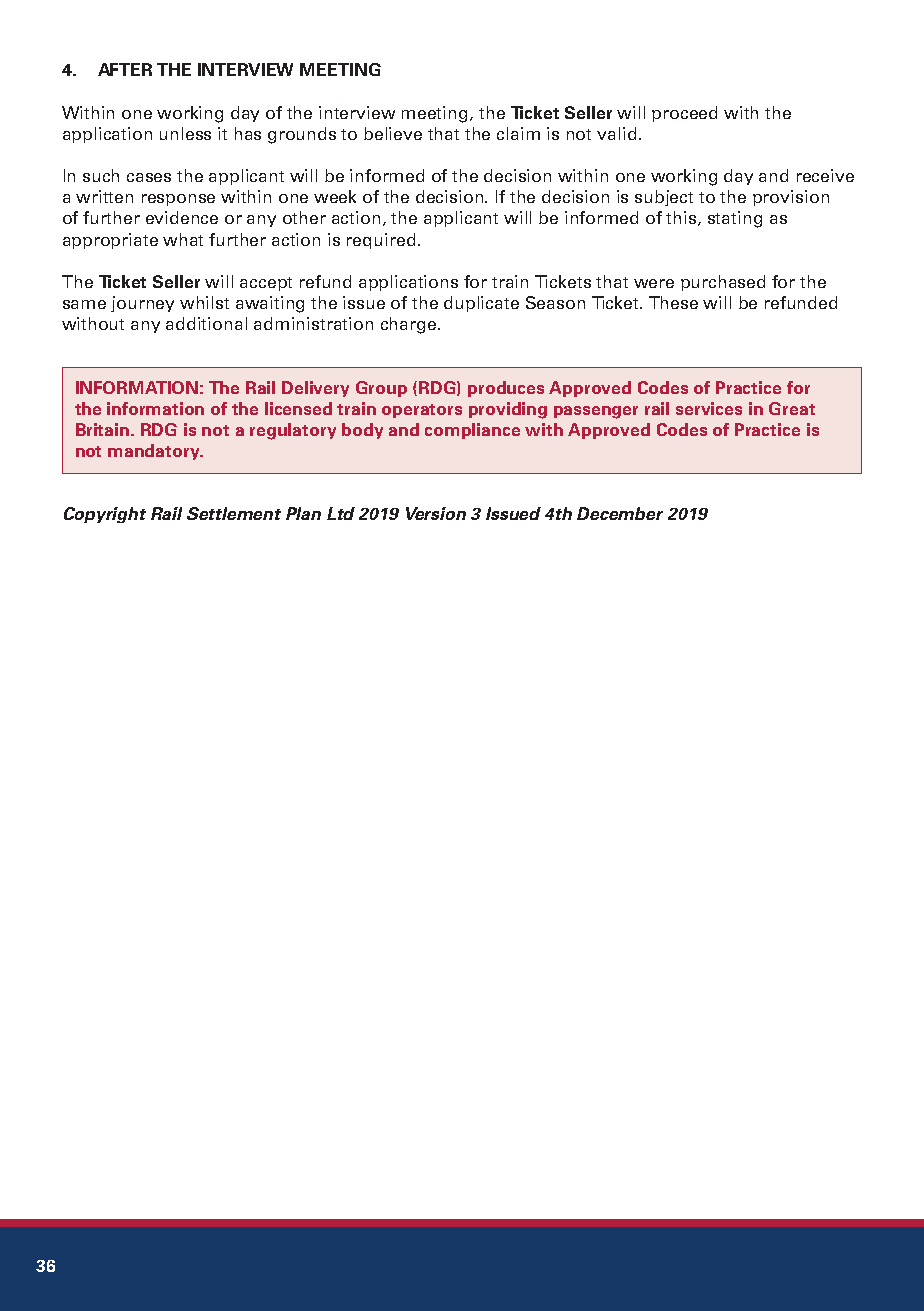 This screenshot has height=1311, width=924. Describe the element at coordinates (723, 283) in the screenshot. I see `purchased` at that location.
